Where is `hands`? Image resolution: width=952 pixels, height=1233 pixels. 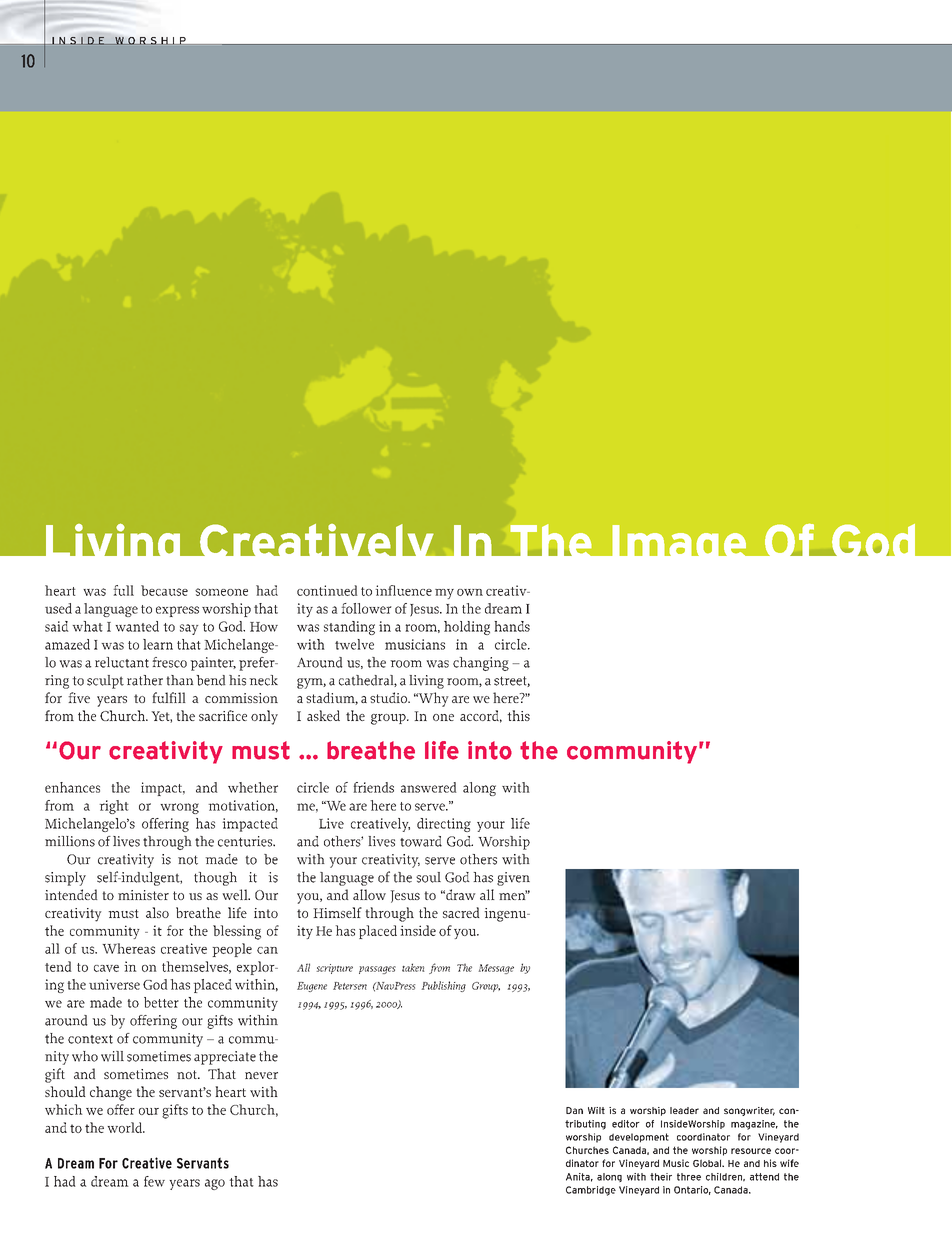
hands is located at coordinates (512, 626).
